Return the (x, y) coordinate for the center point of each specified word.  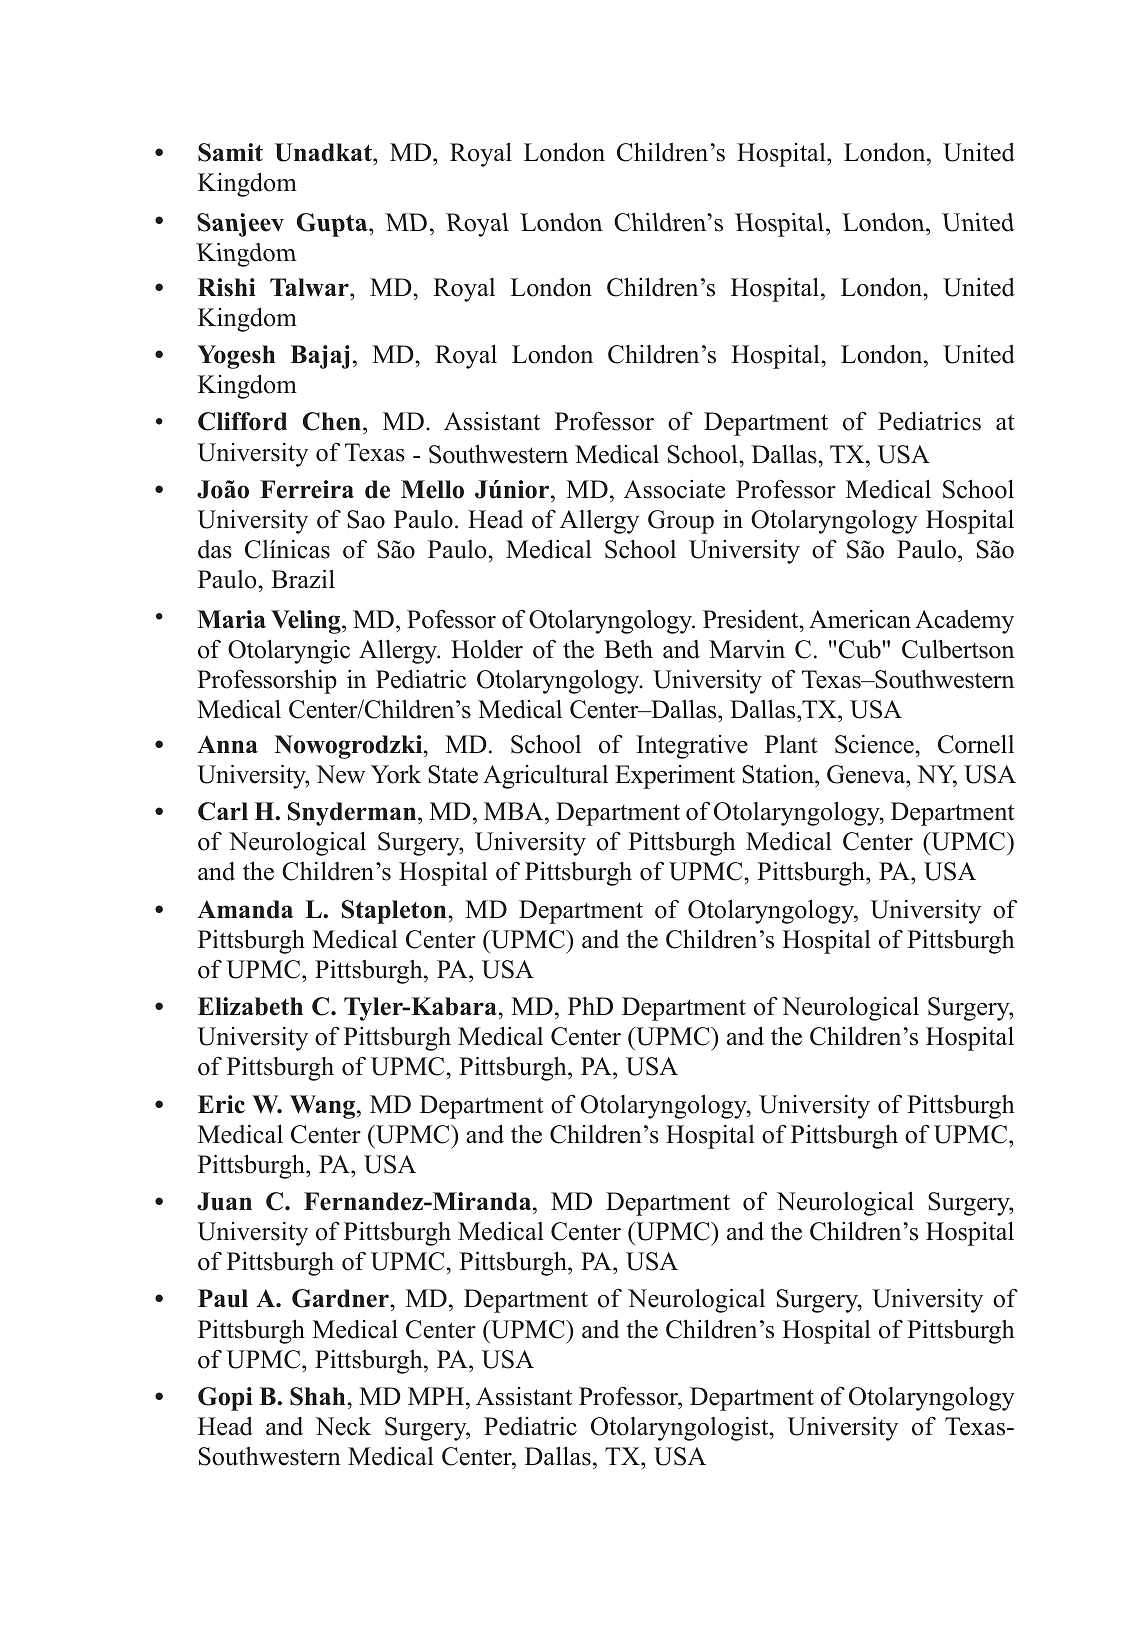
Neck (343, 1426)
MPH (437, 1396)
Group (681, 522)
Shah (317, 1396)
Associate (674, 489)
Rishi (227, 287)
